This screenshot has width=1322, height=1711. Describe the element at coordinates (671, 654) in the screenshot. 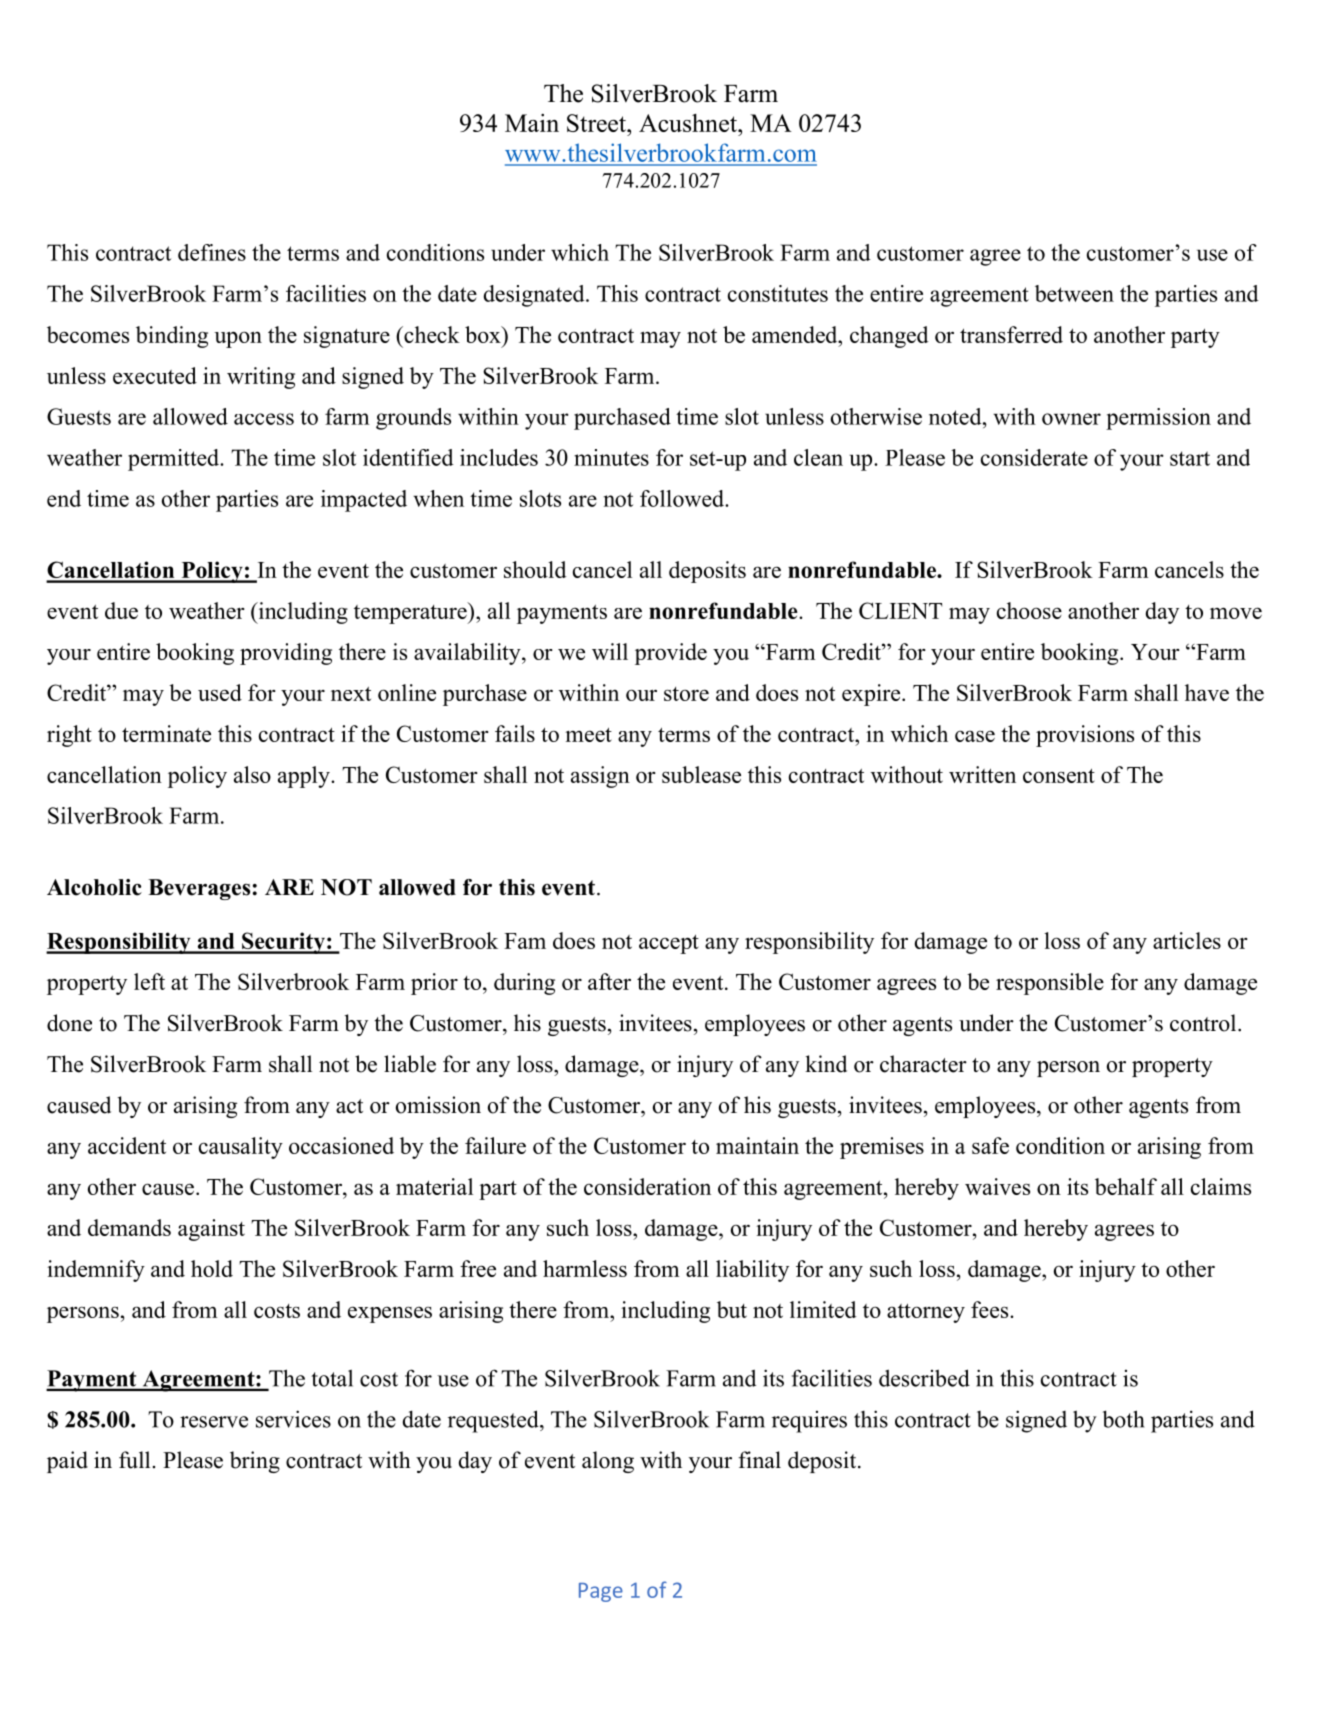

I see `provide` at that location.
